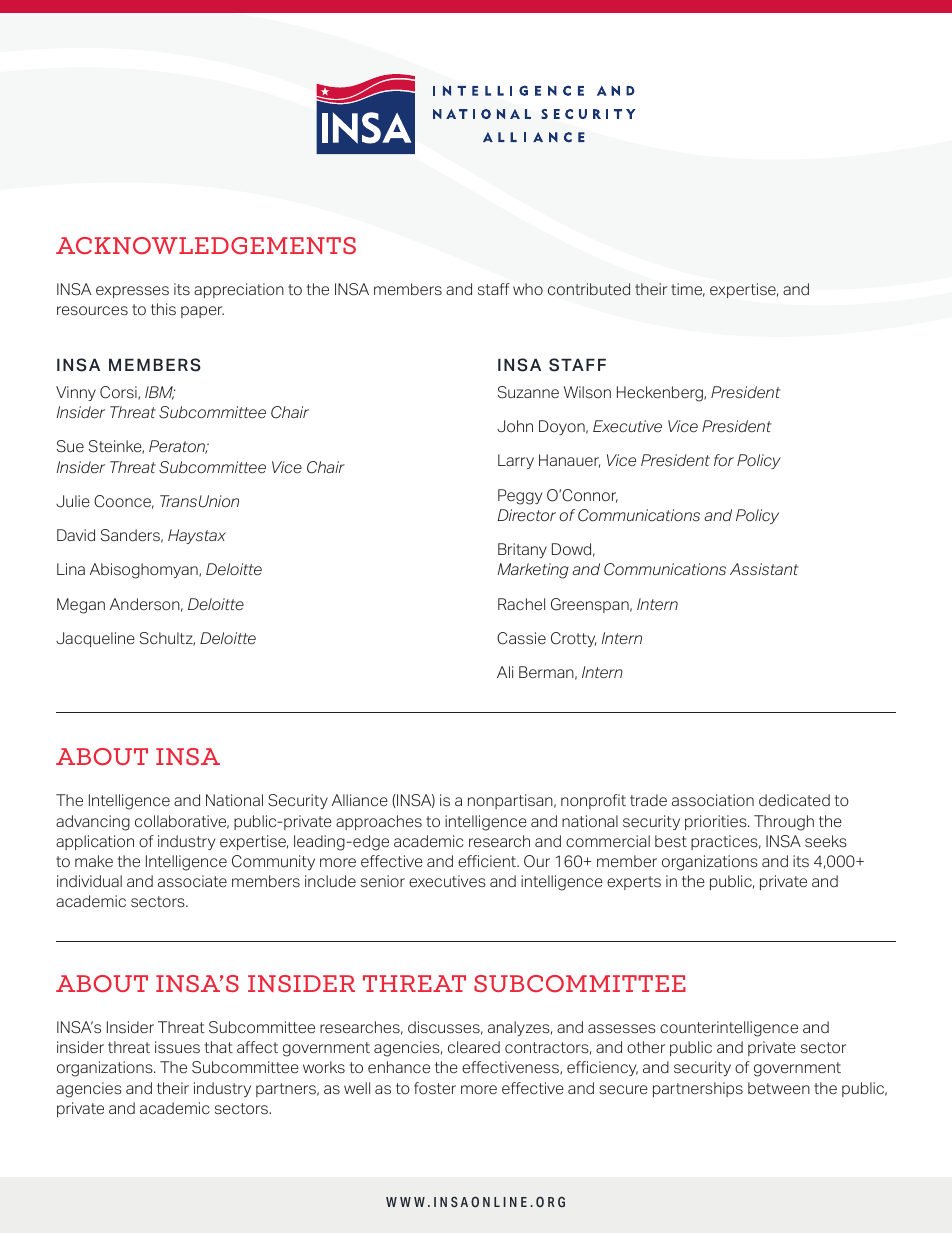 The height and width of the screenshot is (1233, 952). I want to click on Marketing, so click(533, 571).
